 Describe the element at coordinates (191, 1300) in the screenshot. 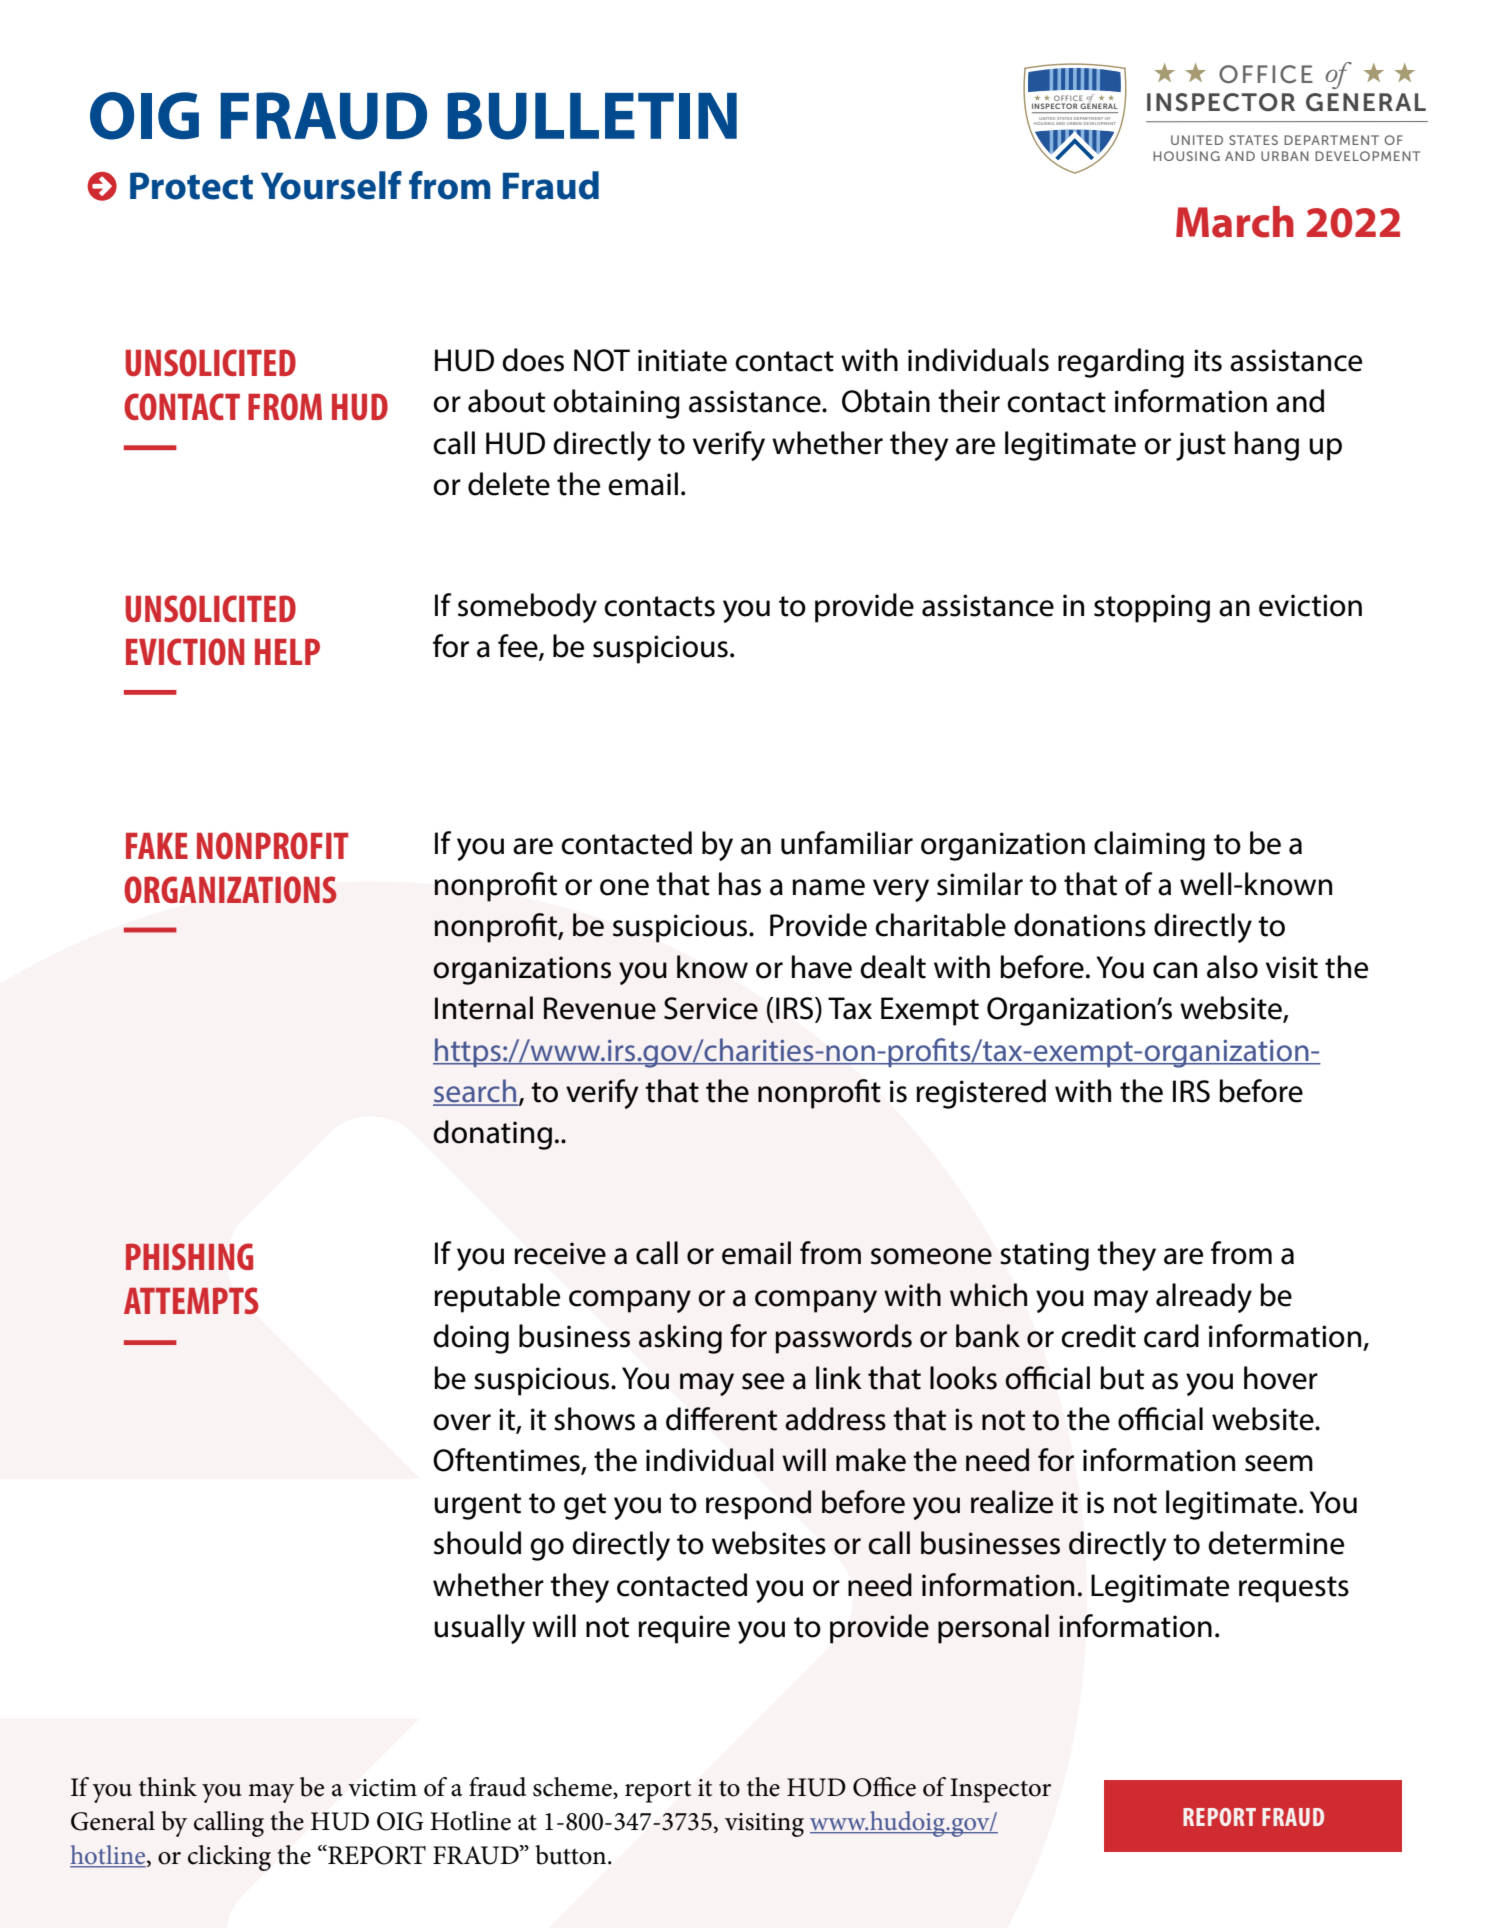

I see `ATTEMPTS` at that location.
